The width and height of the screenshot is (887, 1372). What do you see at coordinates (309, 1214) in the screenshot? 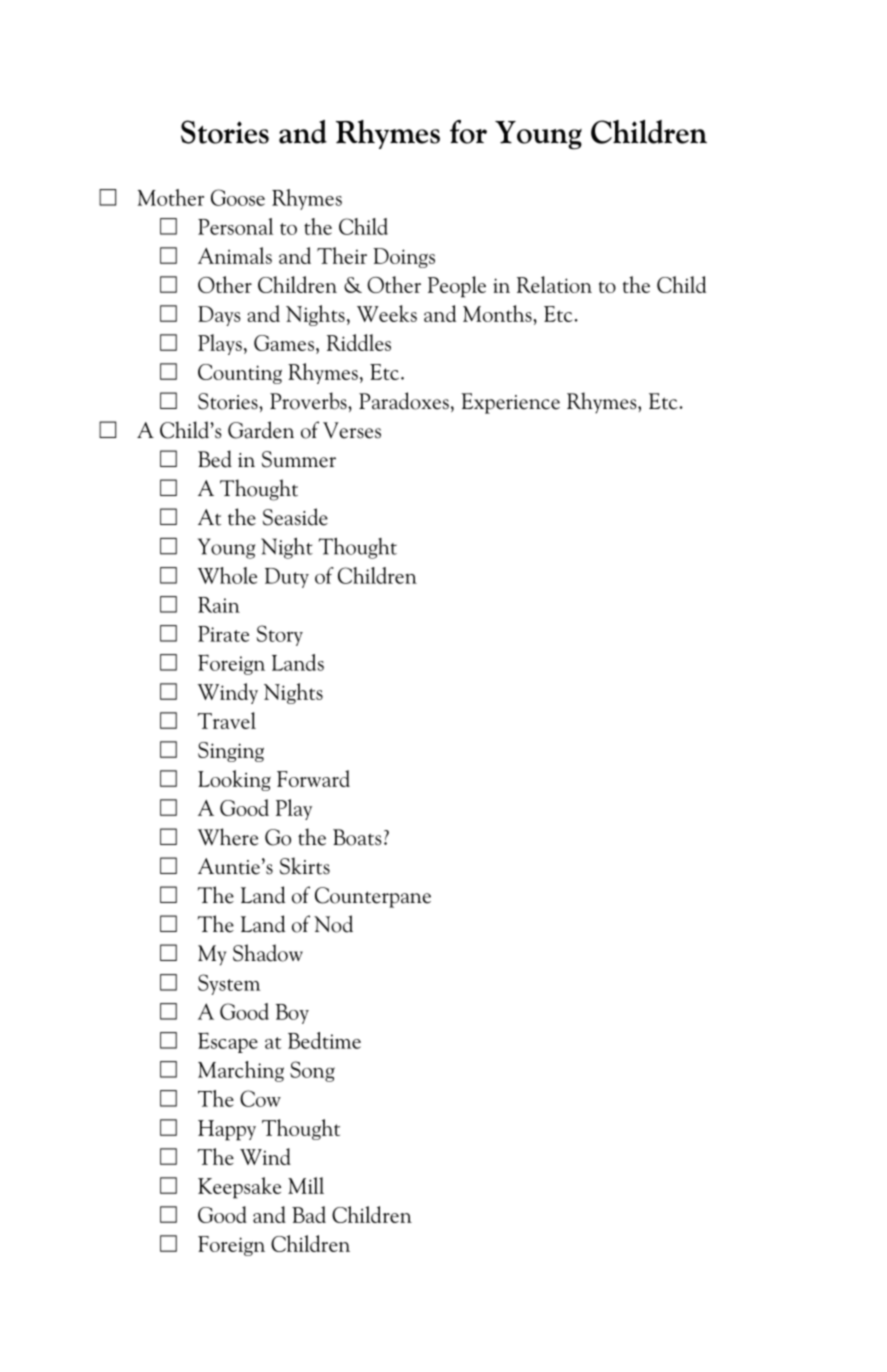
I see `Bad` at bounding box center [309, 1214].
